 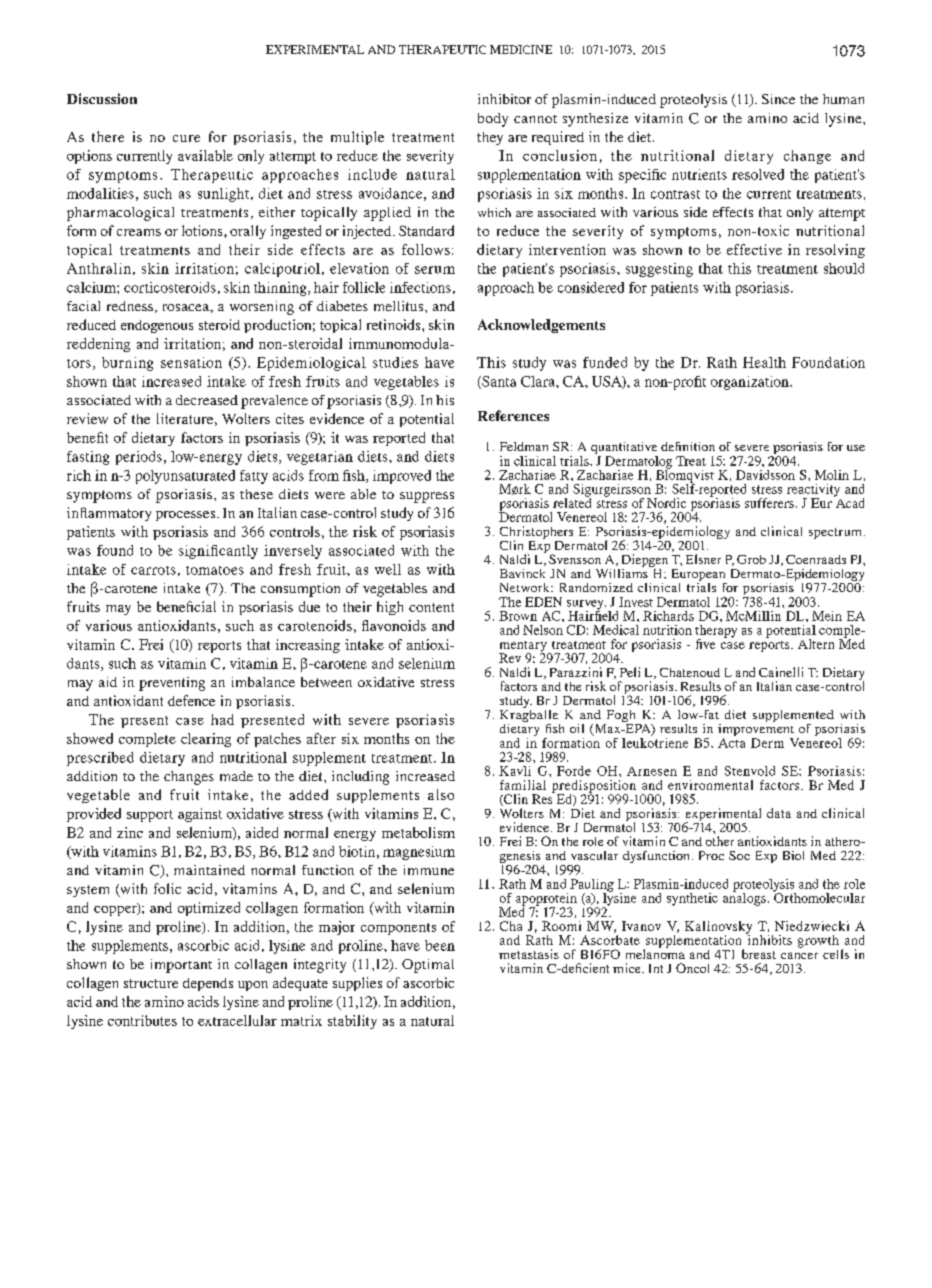 I want to click on inhibitor, so click(x=504, y=99).
